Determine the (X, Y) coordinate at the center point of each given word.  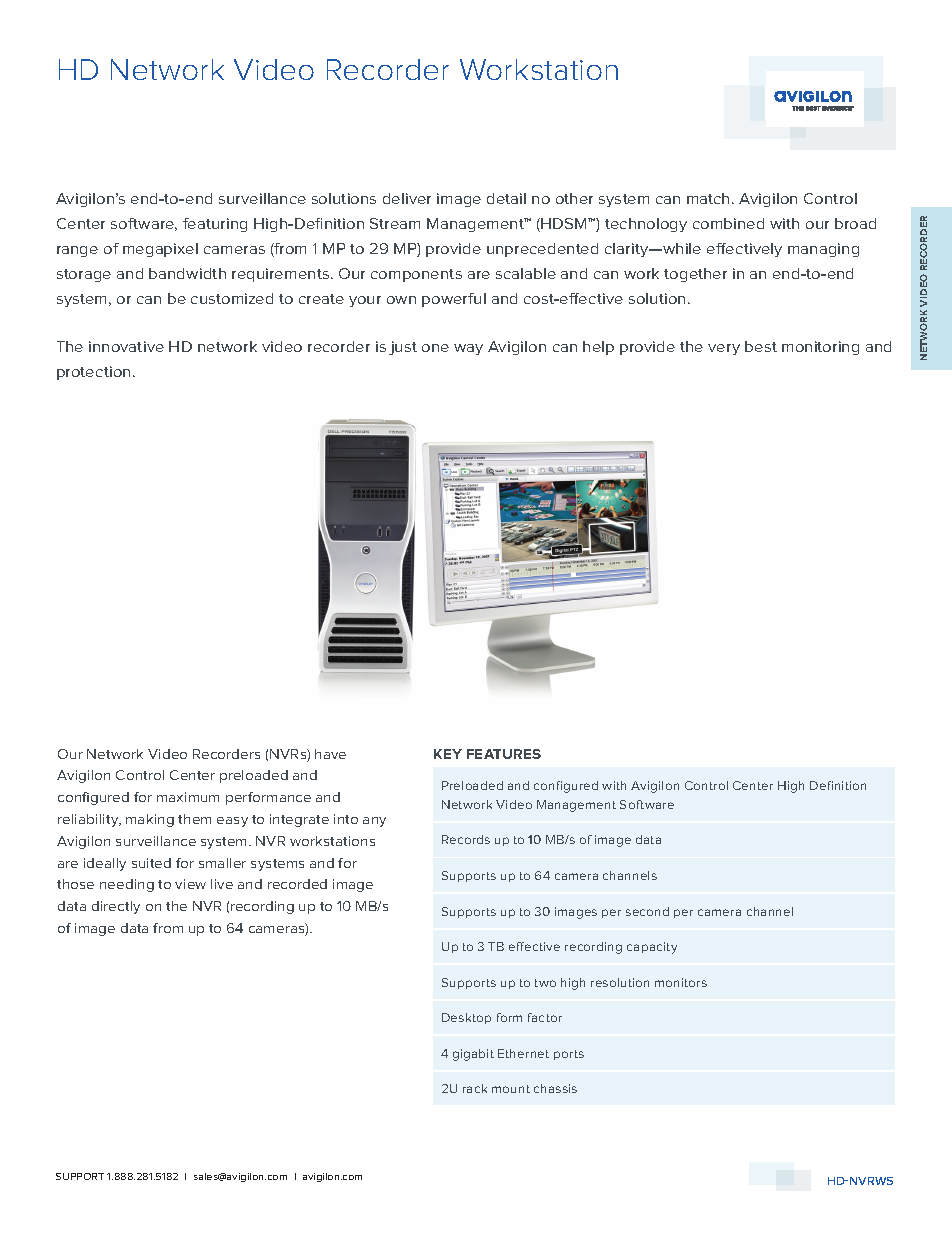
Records (466, 839)
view (190, 884)
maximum (188, 797)
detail (506, 198)
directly (116, 907)
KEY (448, 754)
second (647, 911)
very (724, 349)
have (330, 754)
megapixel (160, 250)
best (761, 346)
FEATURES (504, 754)
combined (728, 223)
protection (93, 373)
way (468, 349)
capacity (652, 948)
